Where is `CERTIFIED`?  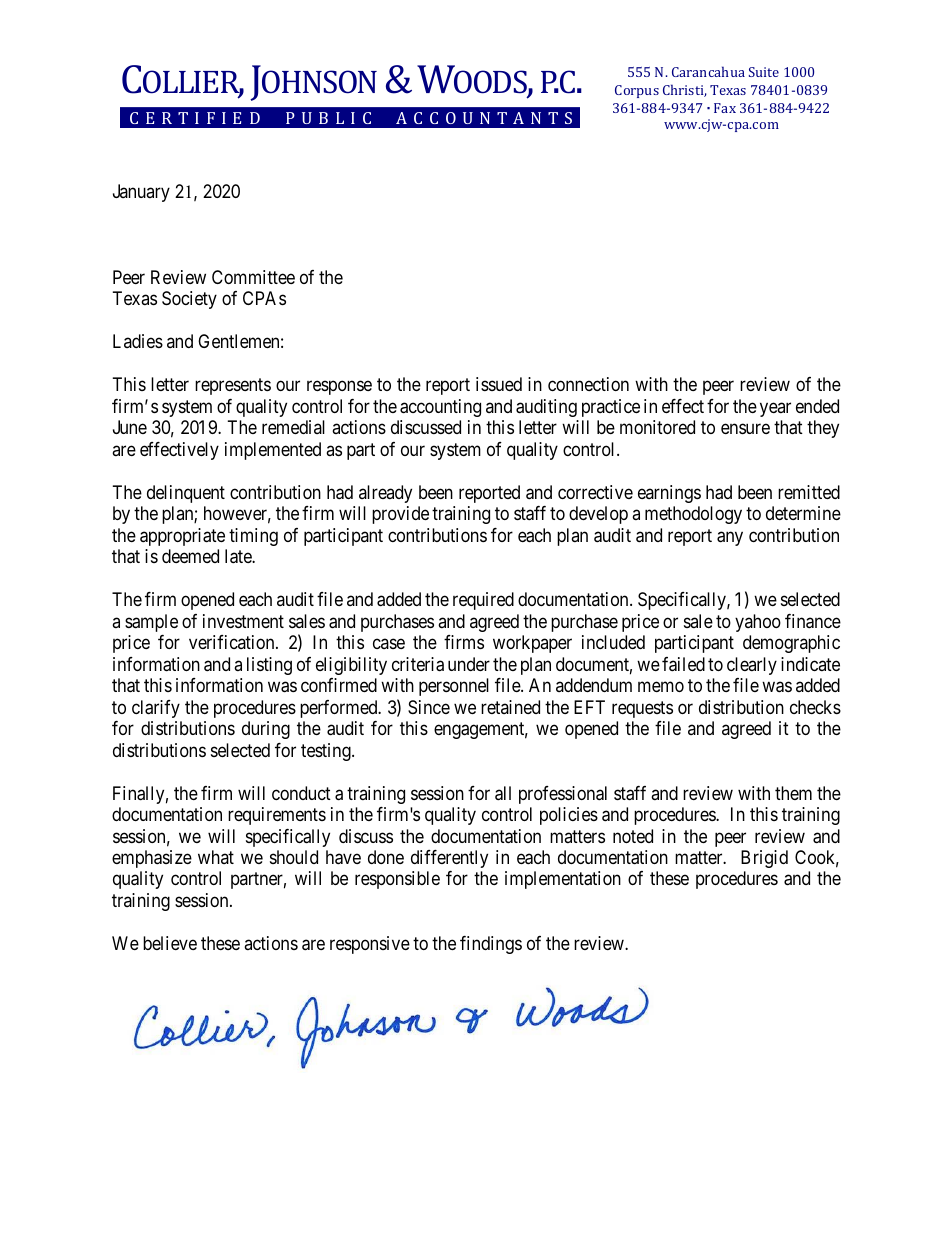 CERTIFIED is located at coordinates (195, 118).
